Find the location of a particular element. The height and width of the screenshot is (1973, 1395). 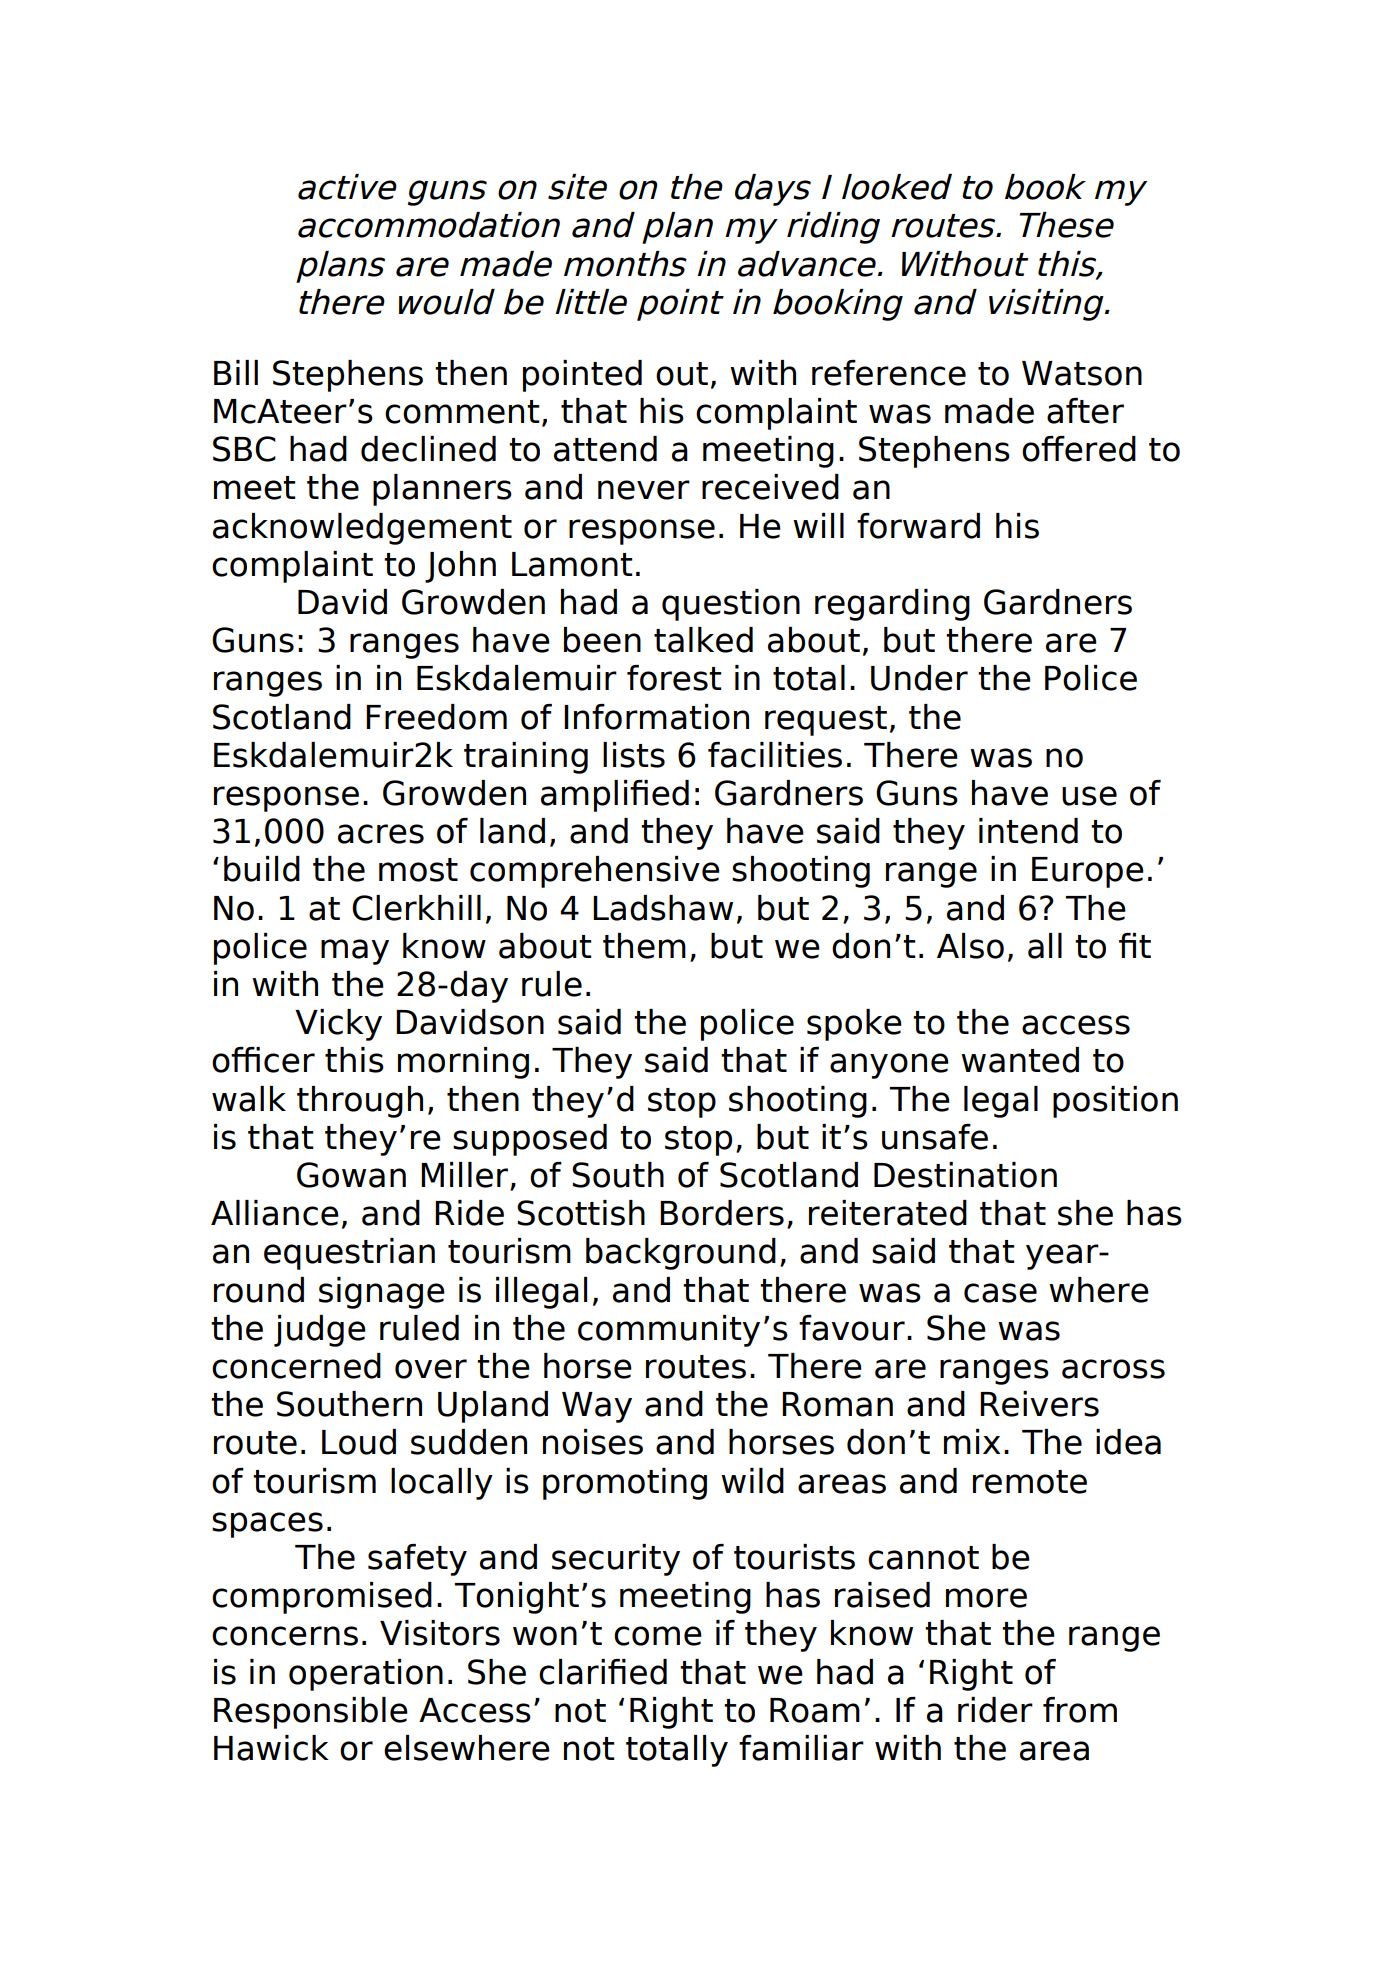

Freedom is located at coordinates (436, 717).
